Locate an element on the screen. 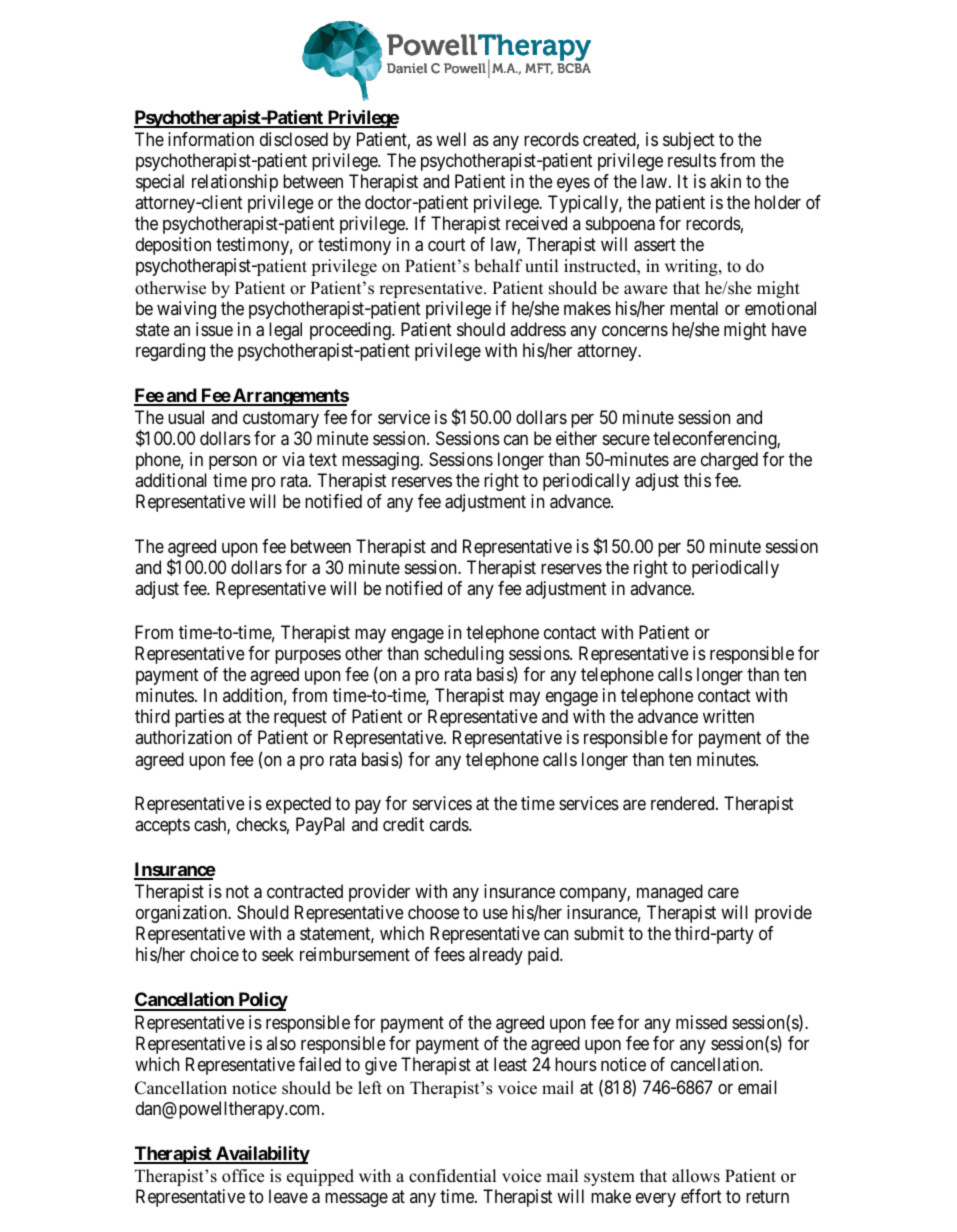 This screenshot has width=957, height=1232. office is located at coordinates (243, 1176).
